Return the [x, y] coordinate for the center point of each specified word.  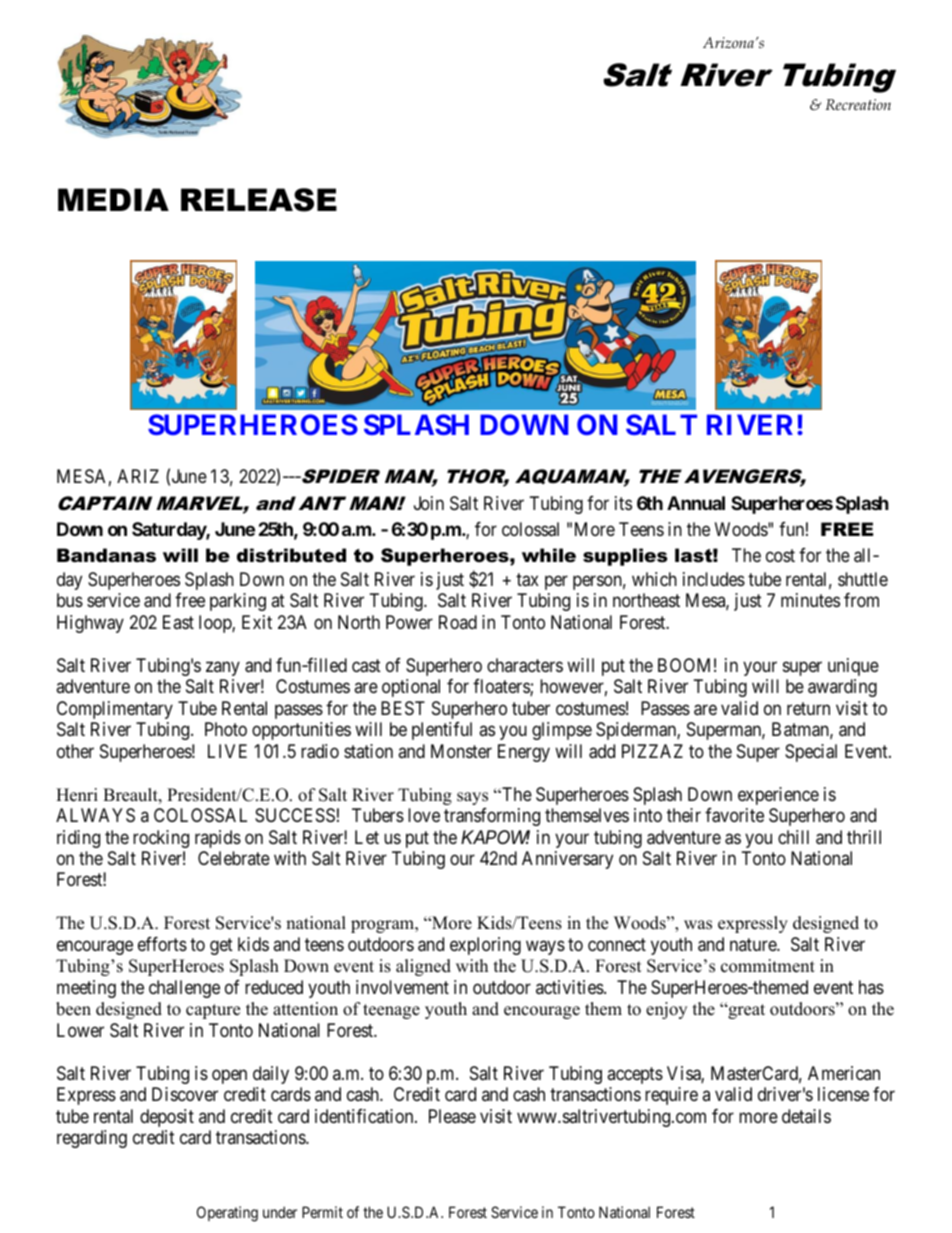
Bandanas [106, 555]
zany [223, 668]
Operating [227, 1214]
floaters [502, 687]
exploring [485, 946]
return [808, 708]
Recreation [858, 104]
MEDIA [113, 199]
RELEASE [259, 200]
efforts [162, 944]
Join [429, 503]
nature [754, 944]
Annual [696, 503]
